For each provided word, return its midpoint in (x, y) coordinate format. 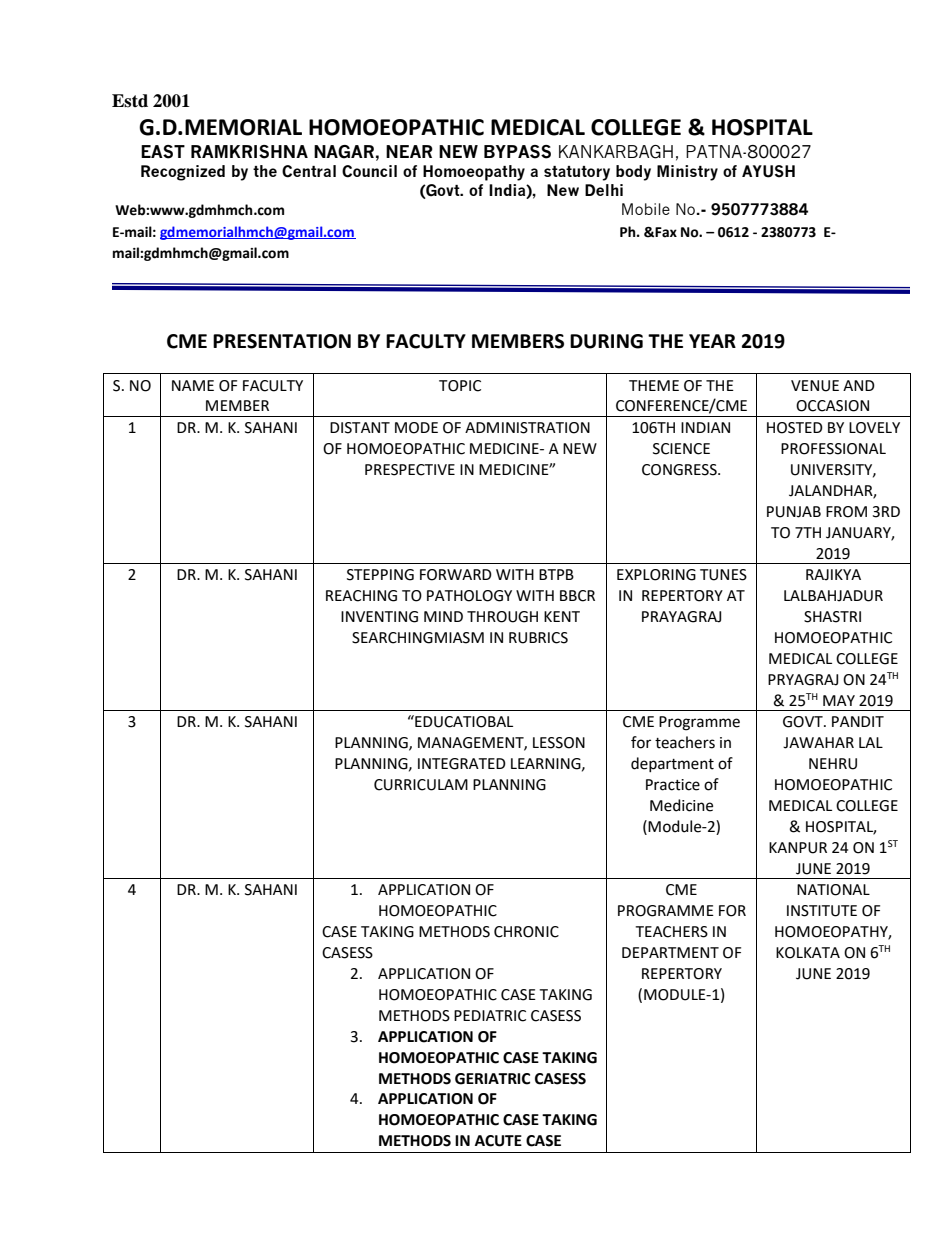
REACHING (361, 596)
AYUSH (768, 171)
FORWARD (456, 575)
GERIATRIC (492, 1079)
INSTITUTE (822, 911)
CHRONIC (526, 932)
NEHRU (833, 764)
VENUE (815, 386)
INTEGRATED (462, 764)
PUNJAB (794, 512)
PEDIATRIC (490, 1016)
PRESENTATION (282, 341)
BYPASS (517, 152)
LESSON (559, 743)
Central (309, 171)
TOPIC (460, 386)
